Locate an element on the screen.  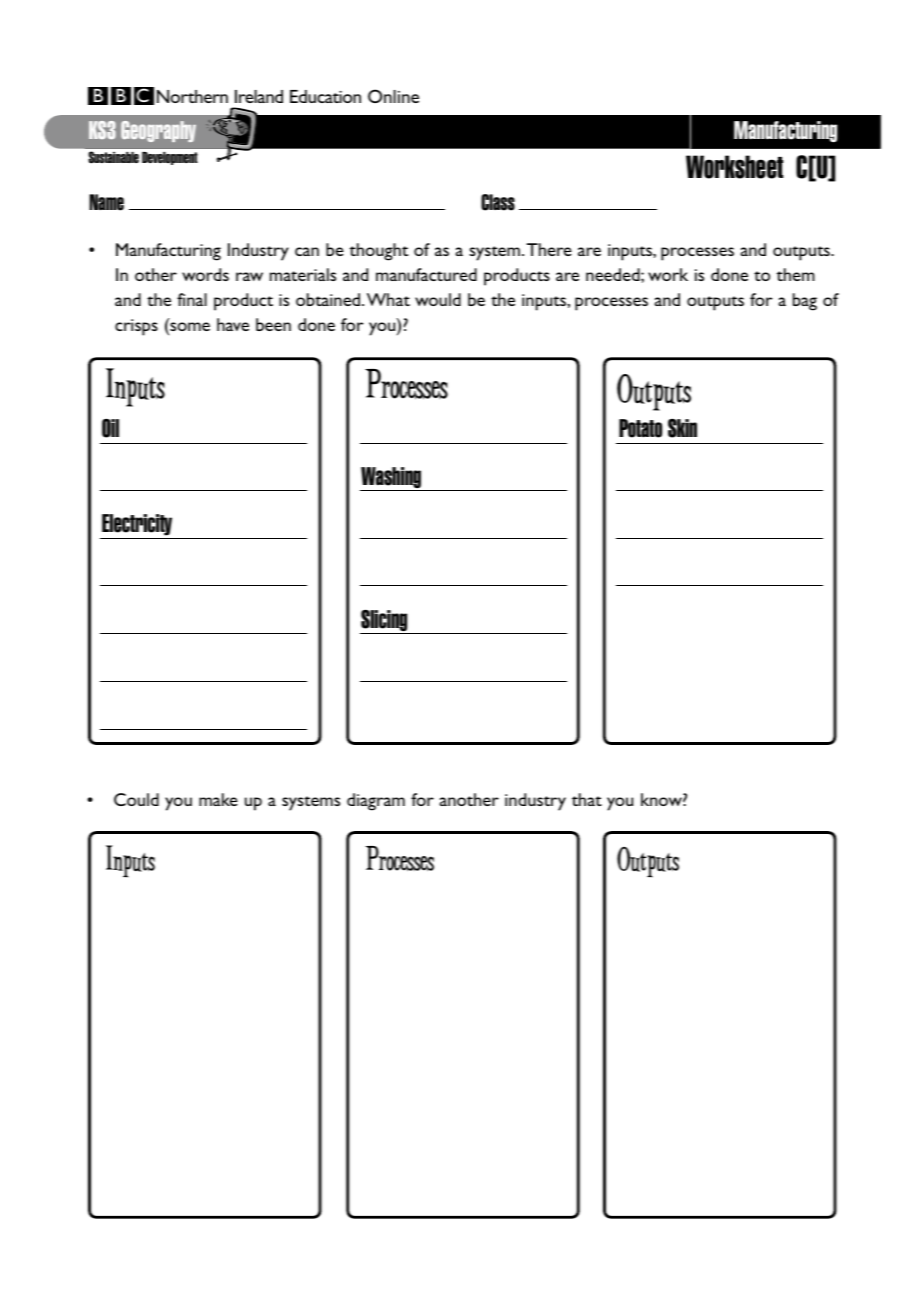
diagram is located at coordinates (376, 802).
